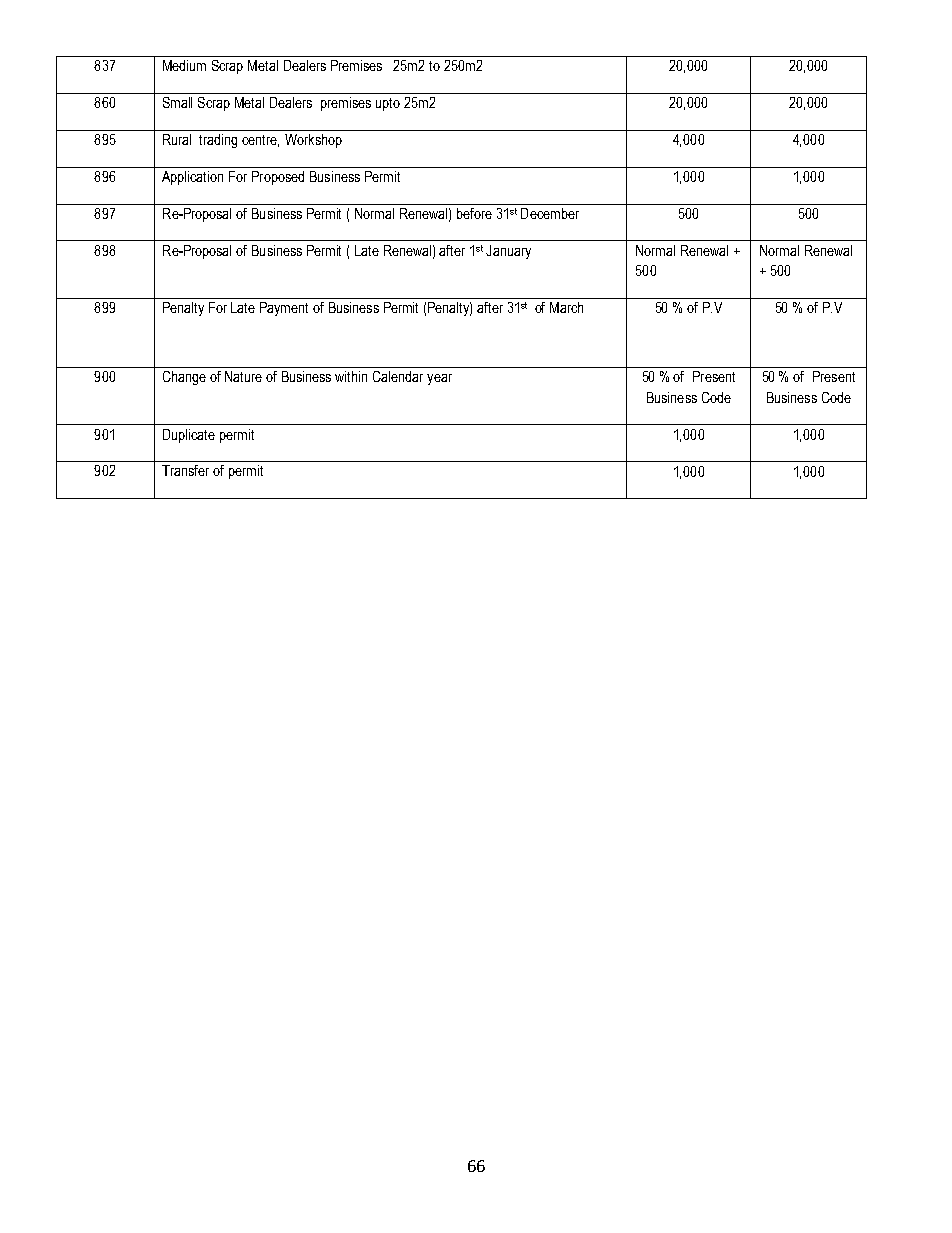  What do you see at coordinates (508, 252) in the screenshot?
I see `January` at bounding box center [508, 252].
